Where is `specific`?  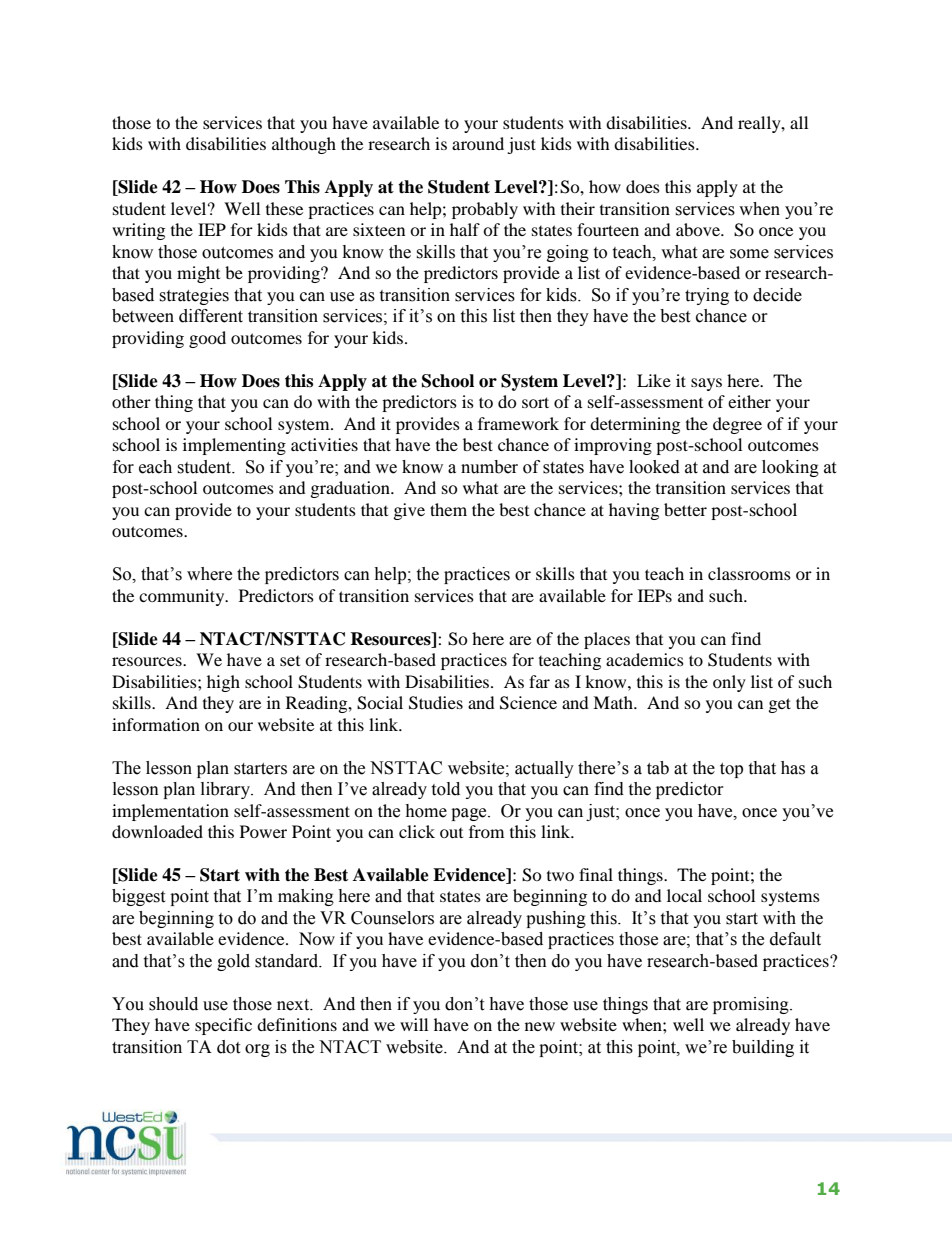 specific is located at coordinates (223, 1026).
